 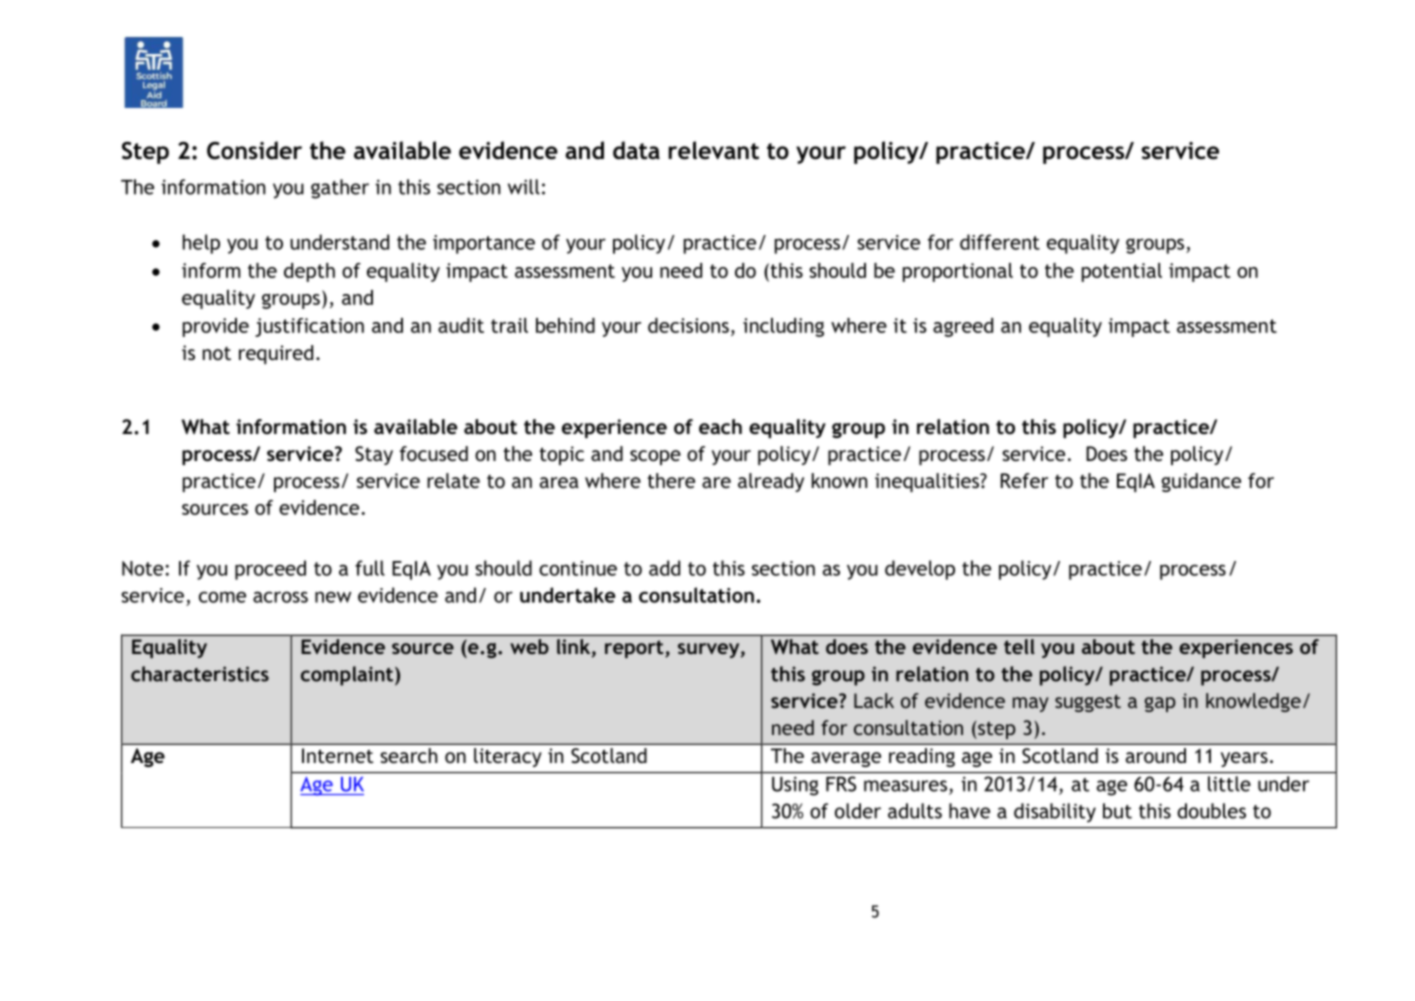 I want to click on Internet, so click(x=338, y=755).
